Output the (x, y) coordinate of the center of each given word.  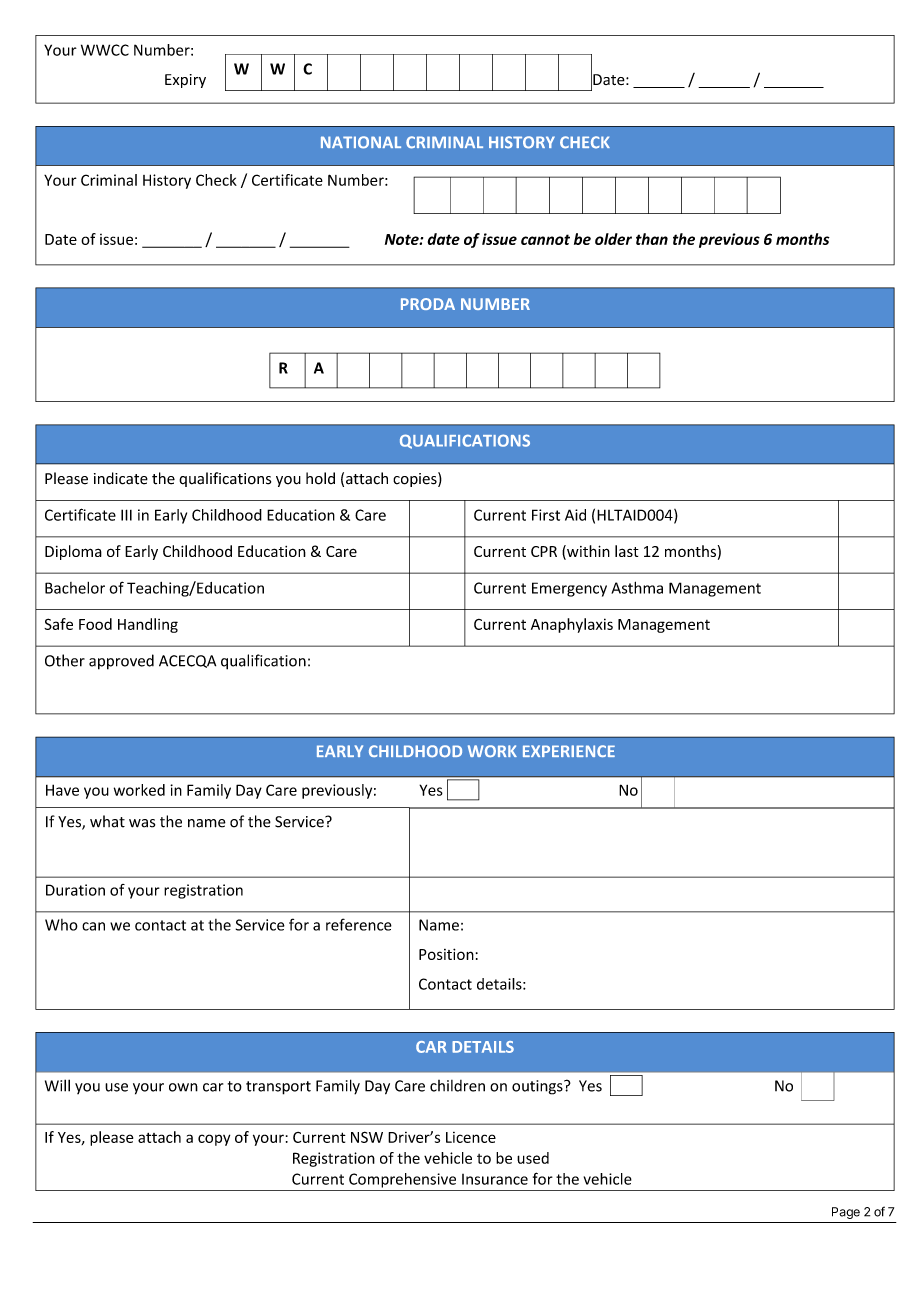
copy (214, 1140)
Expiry (185, 81)
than (652, 239)
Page (846, 1213)
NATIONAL (361, 142)
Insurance (495, 1179)
